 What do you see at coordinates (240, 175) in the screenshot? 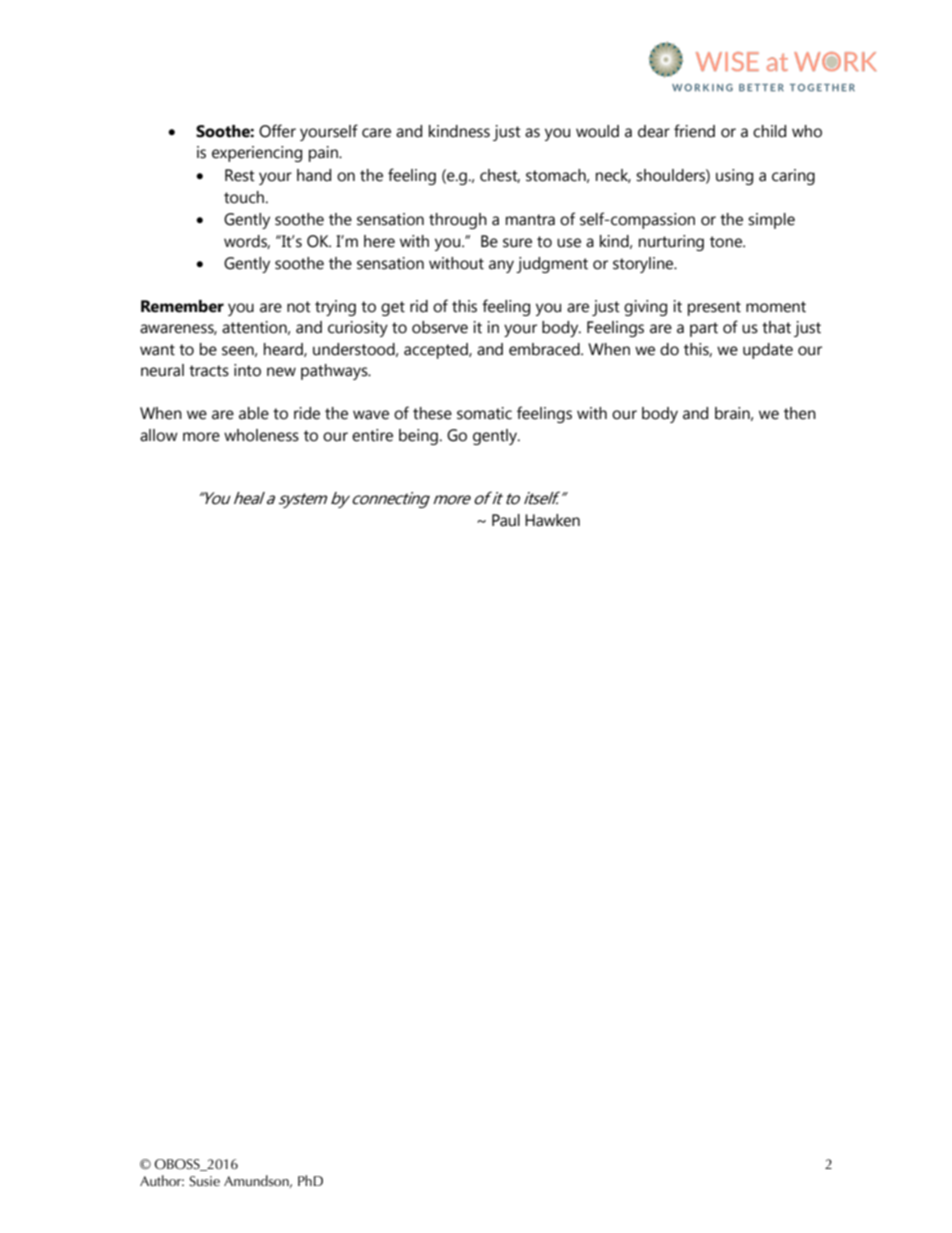
I see `Rest` at bounding box center [240, 175].
